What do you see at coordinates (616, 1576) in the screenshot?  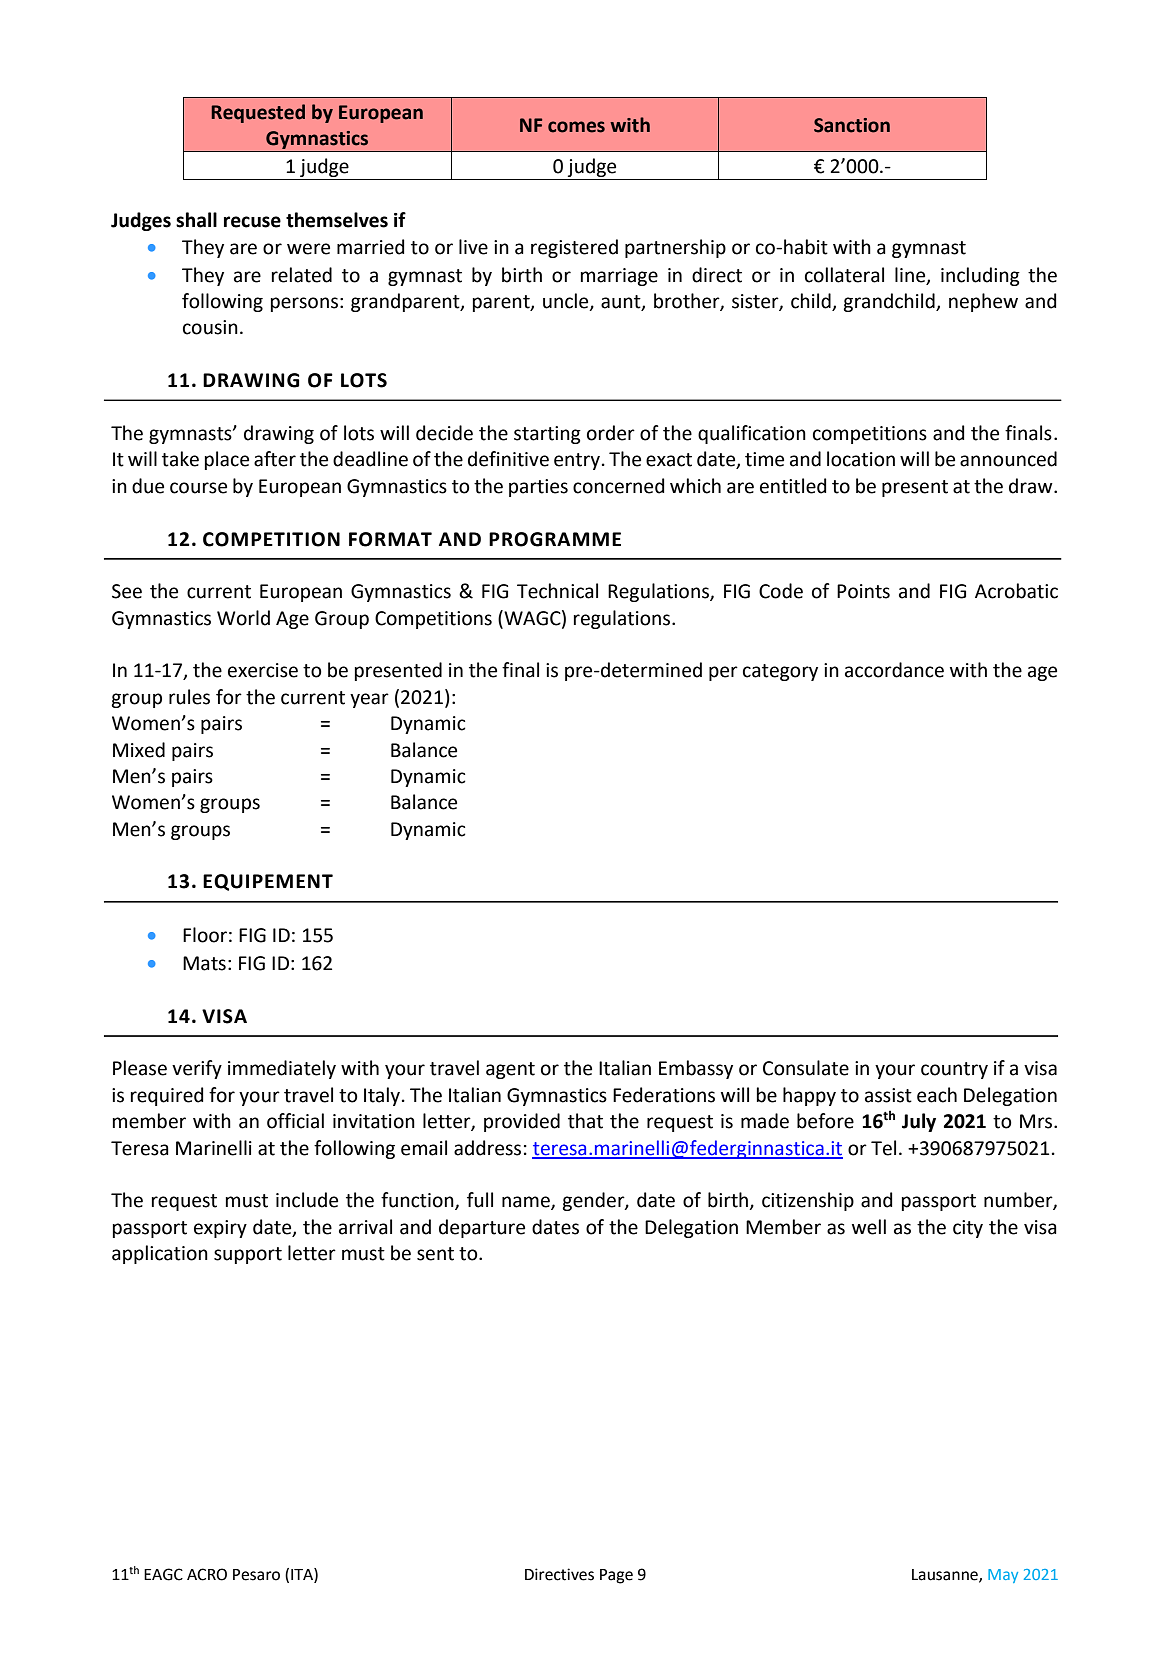 I see `Page` at bounding box center [616, 1576].
